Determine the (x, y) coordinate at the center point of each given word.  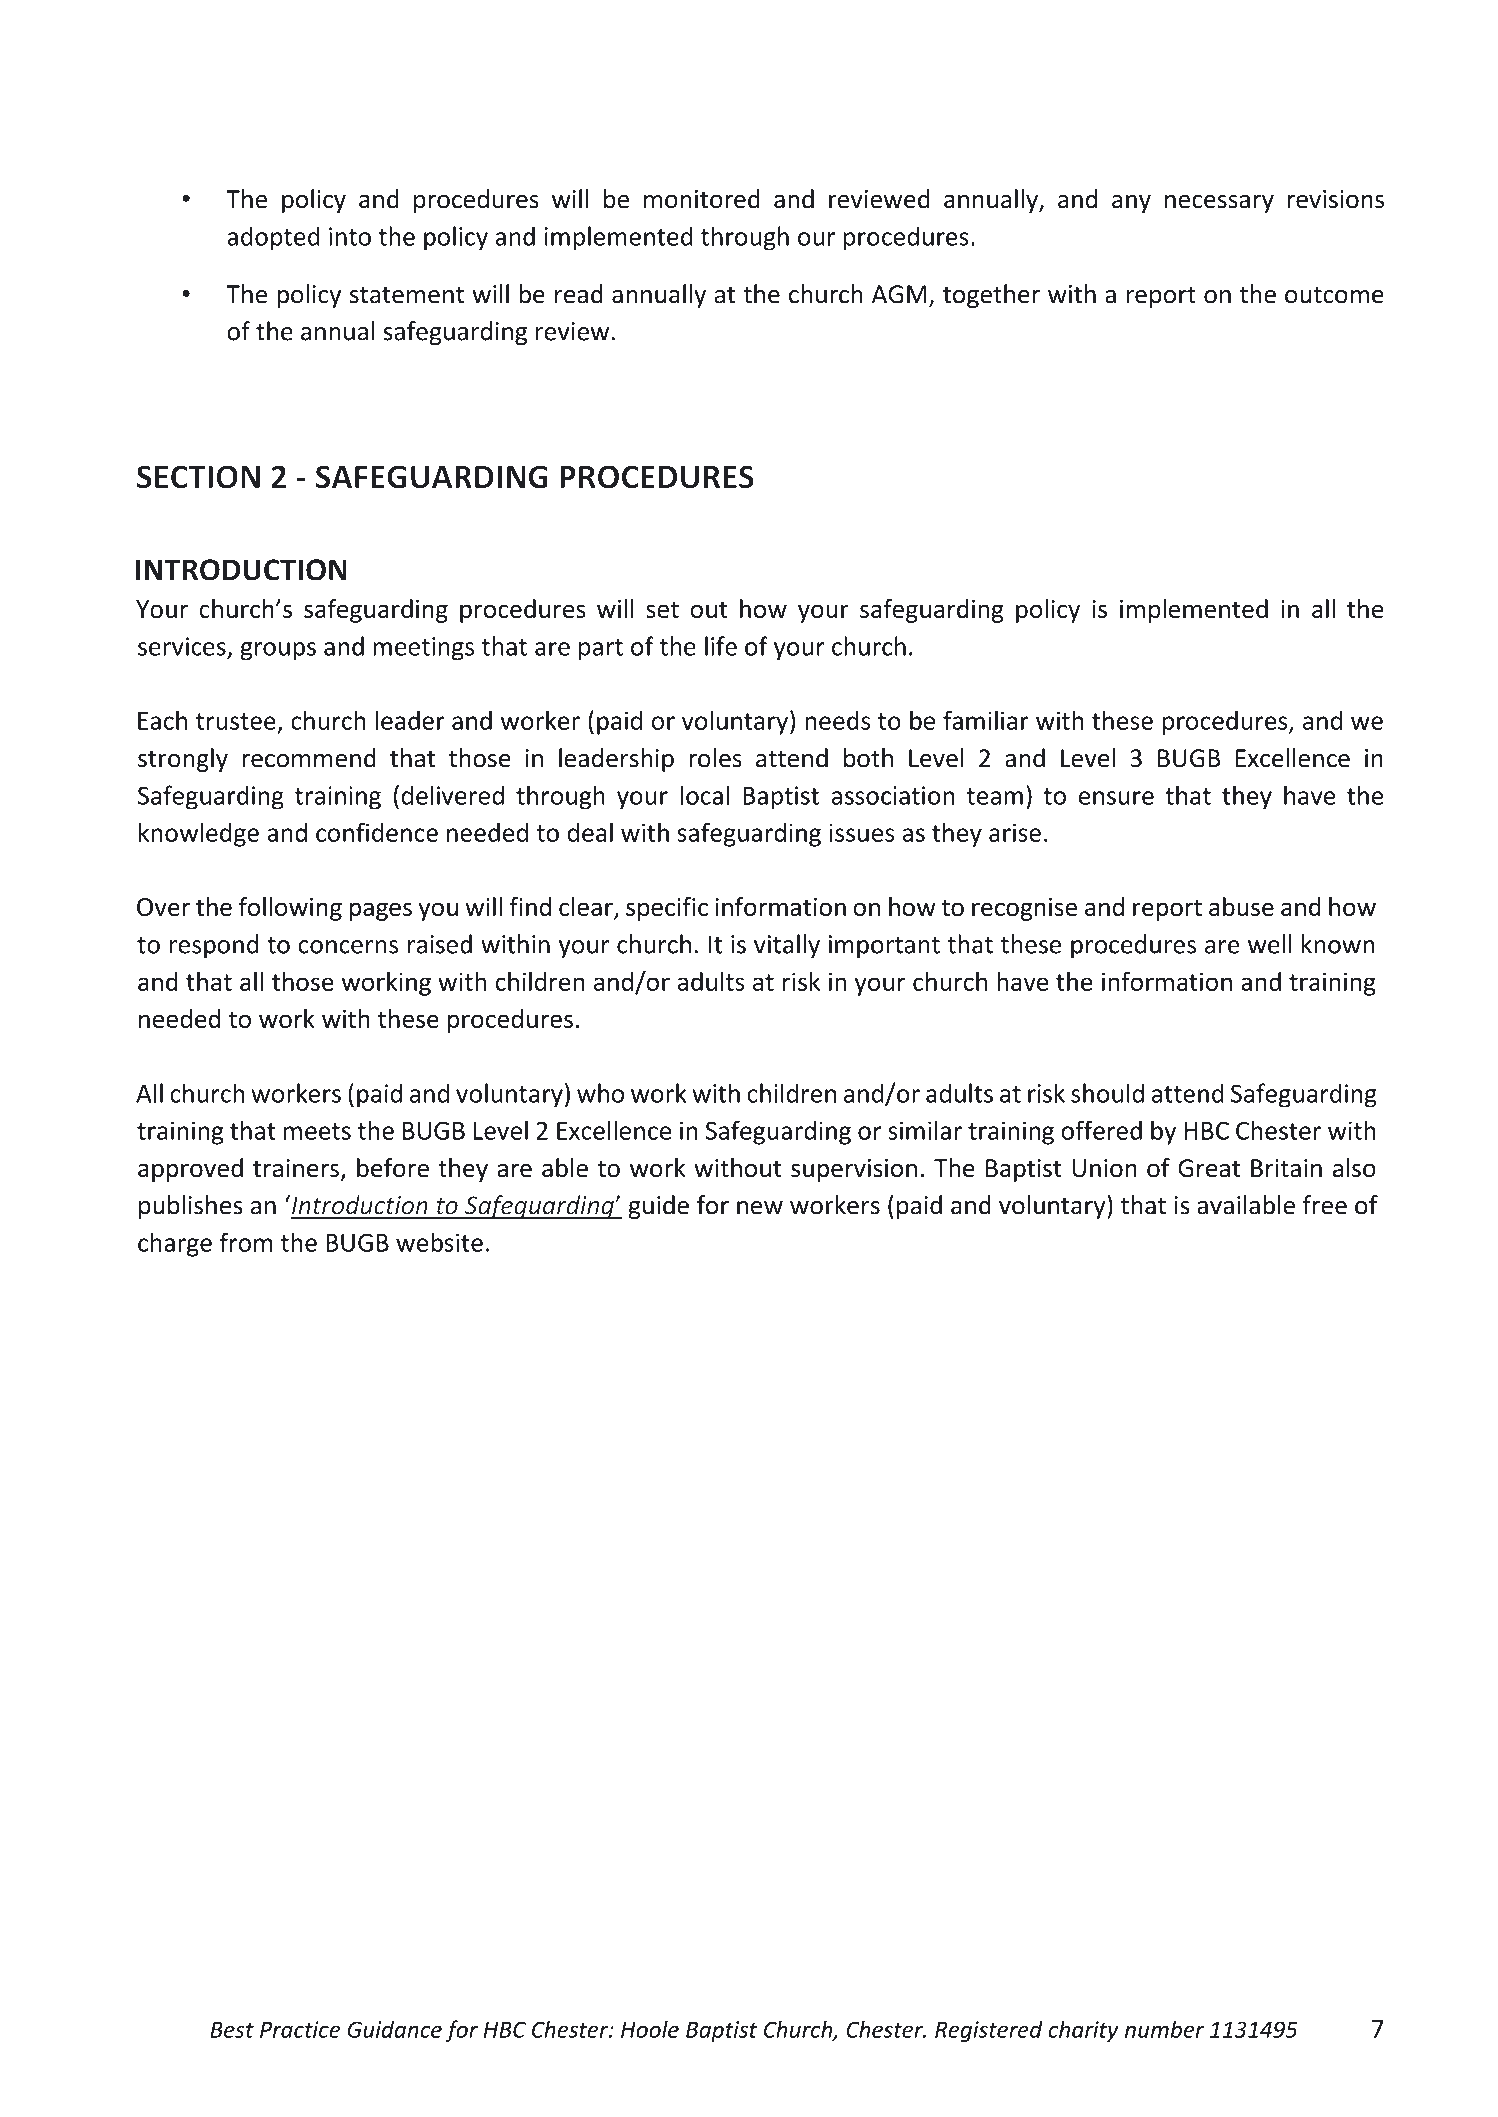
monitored (702, 199)
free (1324, 1205)
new (760, 1208)
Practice (300, 2029)
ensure (1116, 798)
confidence (377, 832)
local (705, 795)
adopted (273, 238)
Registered (989, 2031)
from (246, 1242)
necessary (1219, 204)
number (1164, 2029)
